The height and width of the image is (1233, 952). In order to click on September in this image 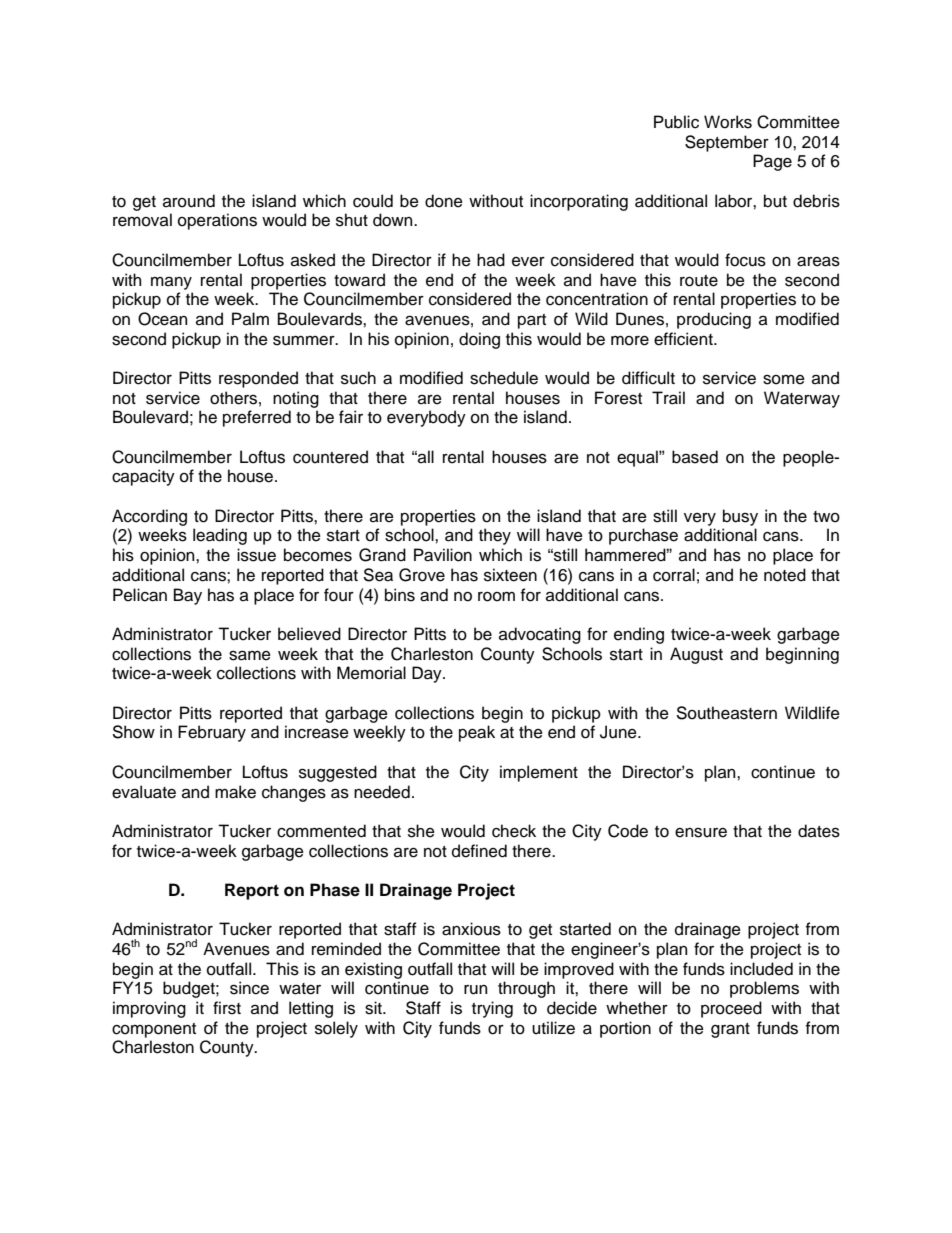, I will do `click(727, 143)`.
